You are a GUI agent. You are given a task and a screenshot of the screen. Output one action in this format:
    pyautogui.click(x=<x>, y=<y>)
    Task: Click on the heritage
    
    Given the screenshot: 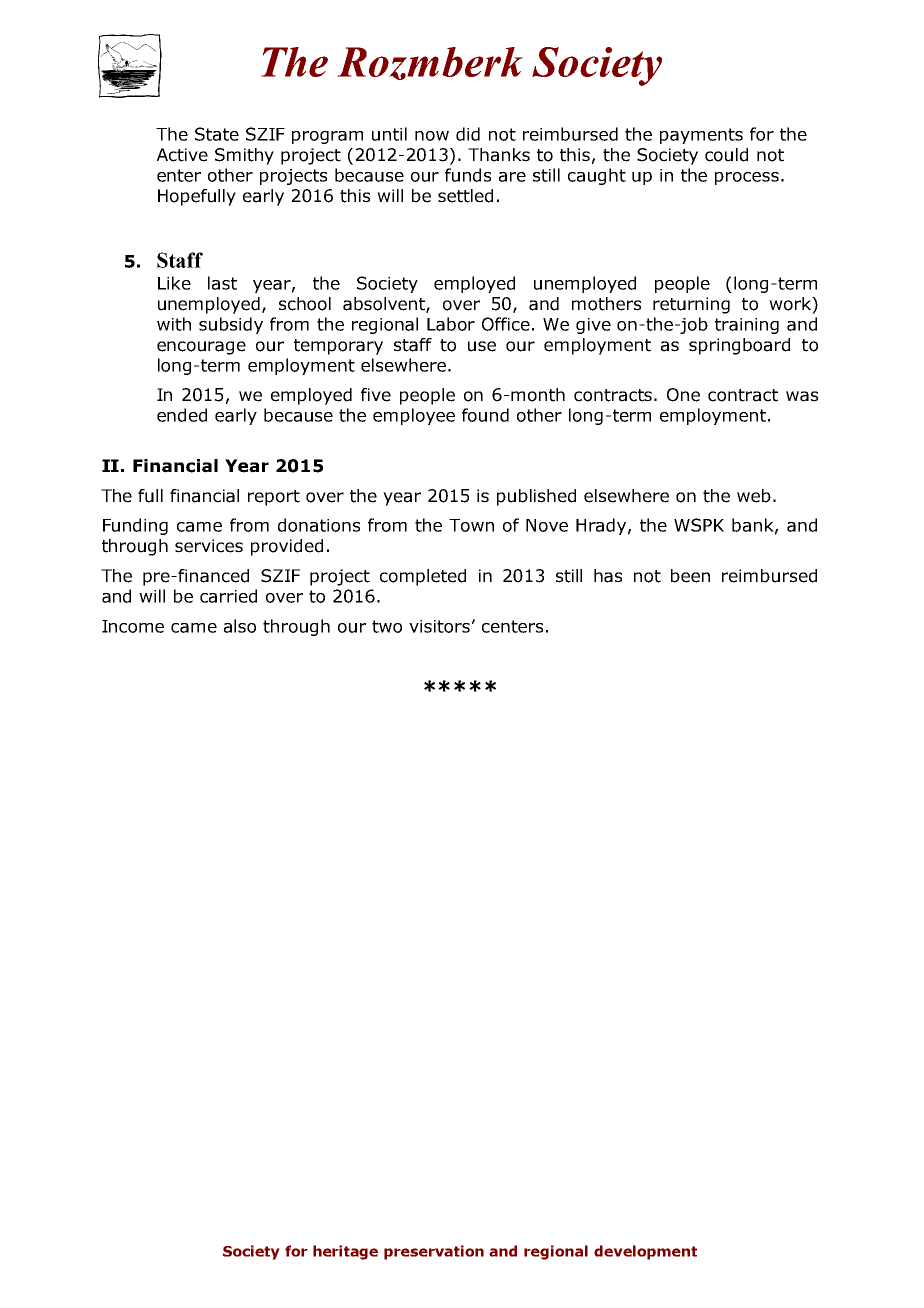 What is the action you would take?
    pyautogui.click(x=345, y=1252)
